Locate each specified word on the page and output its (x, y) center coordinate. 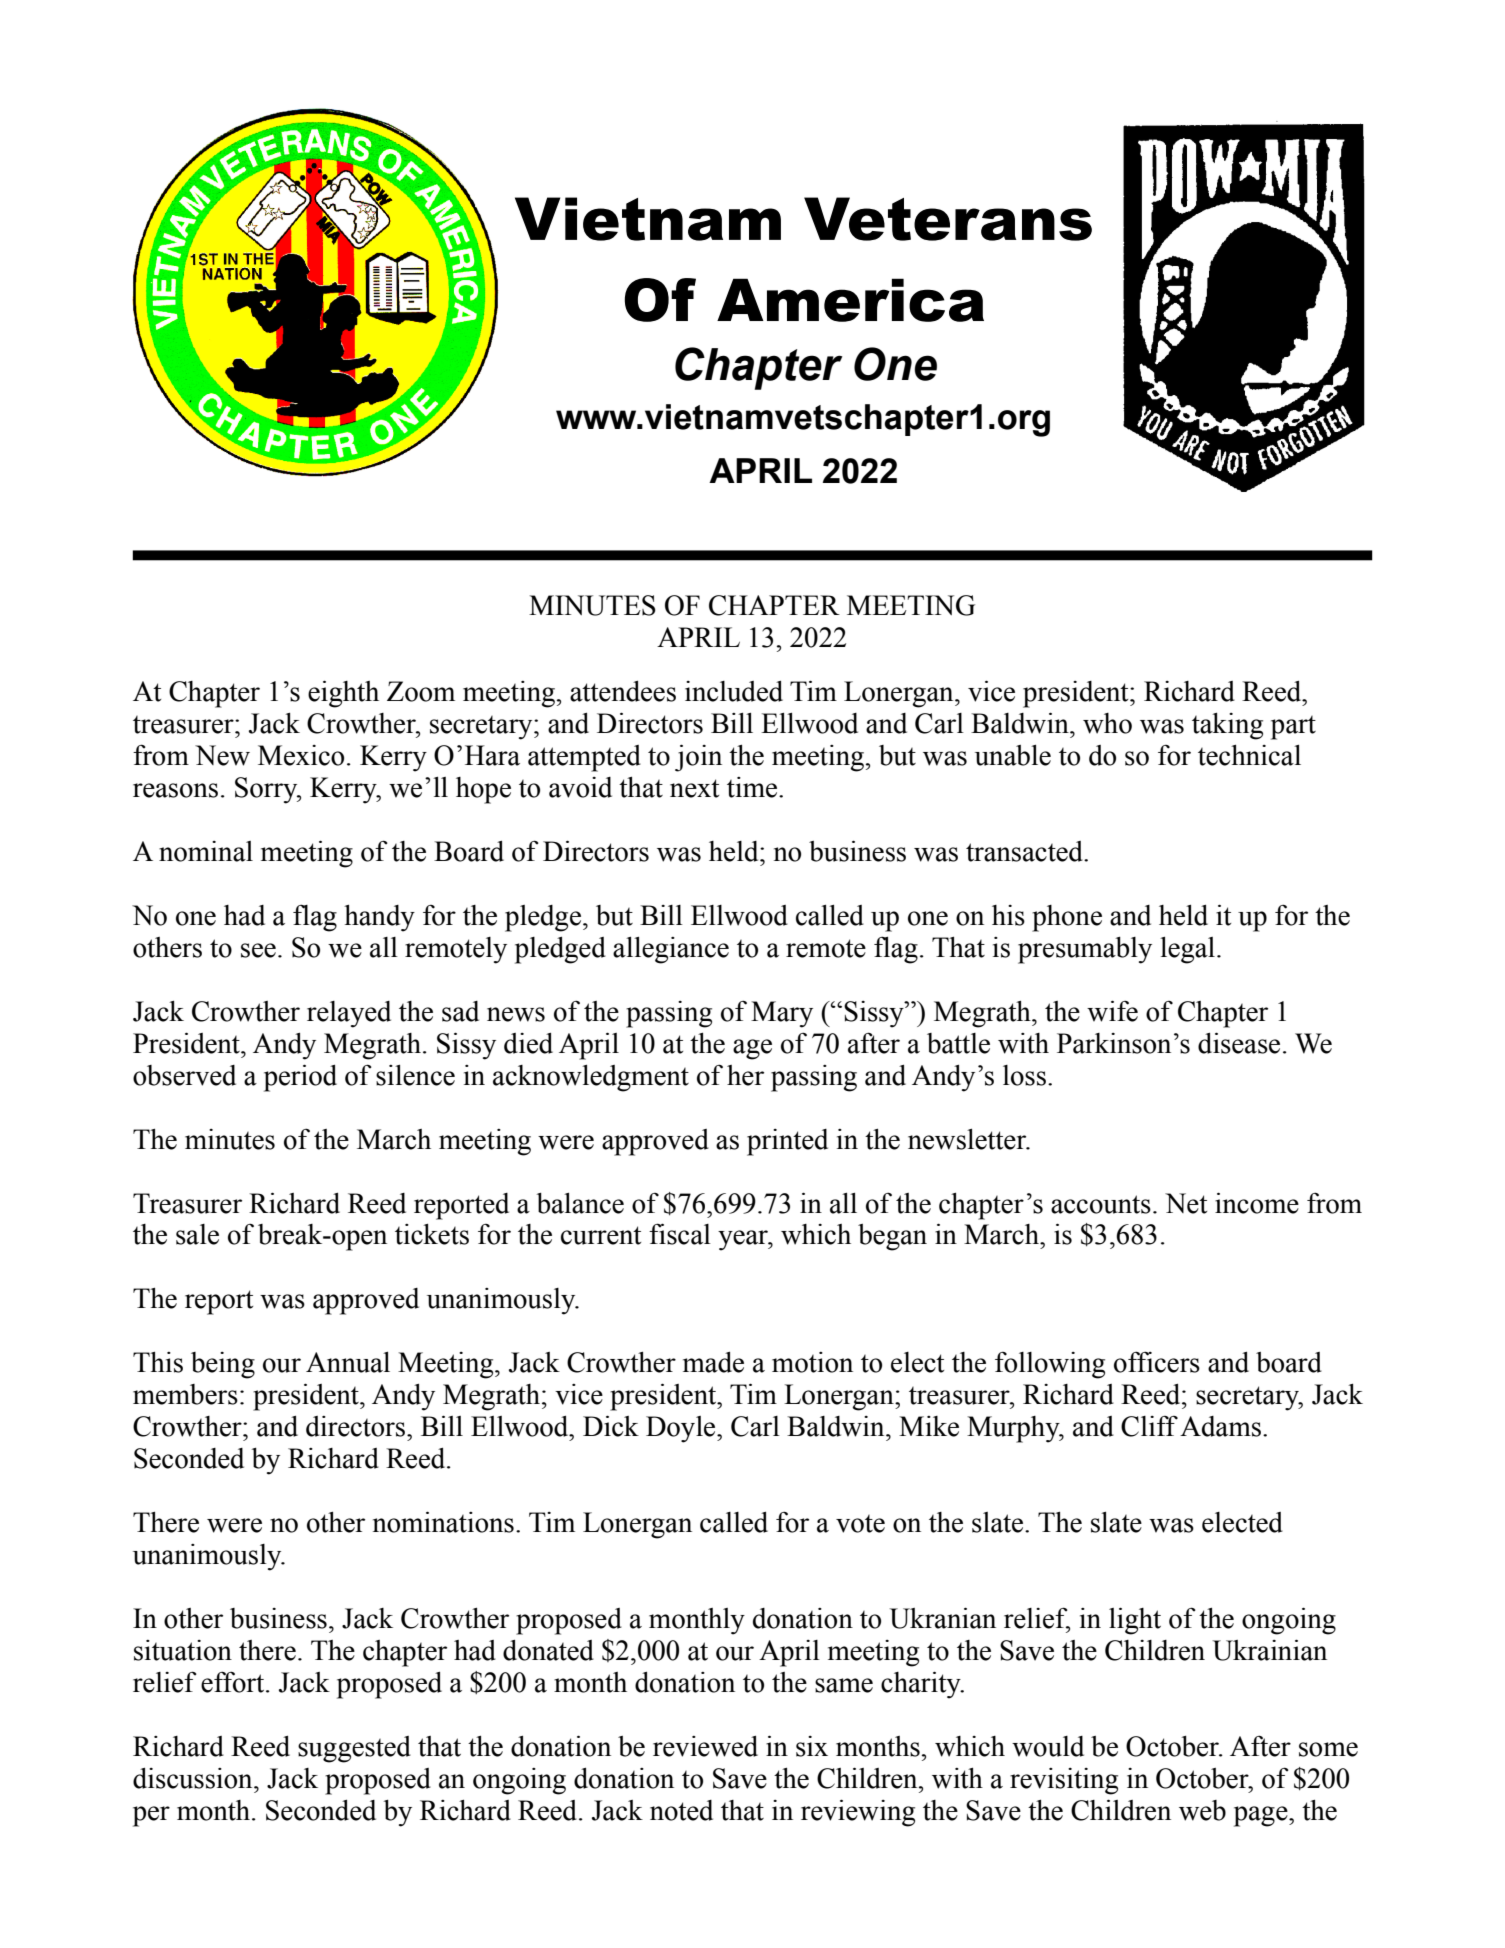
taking (1227, 726)
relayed (349, 1014)
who (1107, 723)
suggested (354, 1749)
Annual (348, 1362)
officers (1157, 1362)
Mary (782, 1014)
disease (1239, 1043)
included (734, 691)
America (850, 300)
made (713, 1362)
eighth (343, 694)
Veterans (948, 219)
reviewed (705, 1746)
